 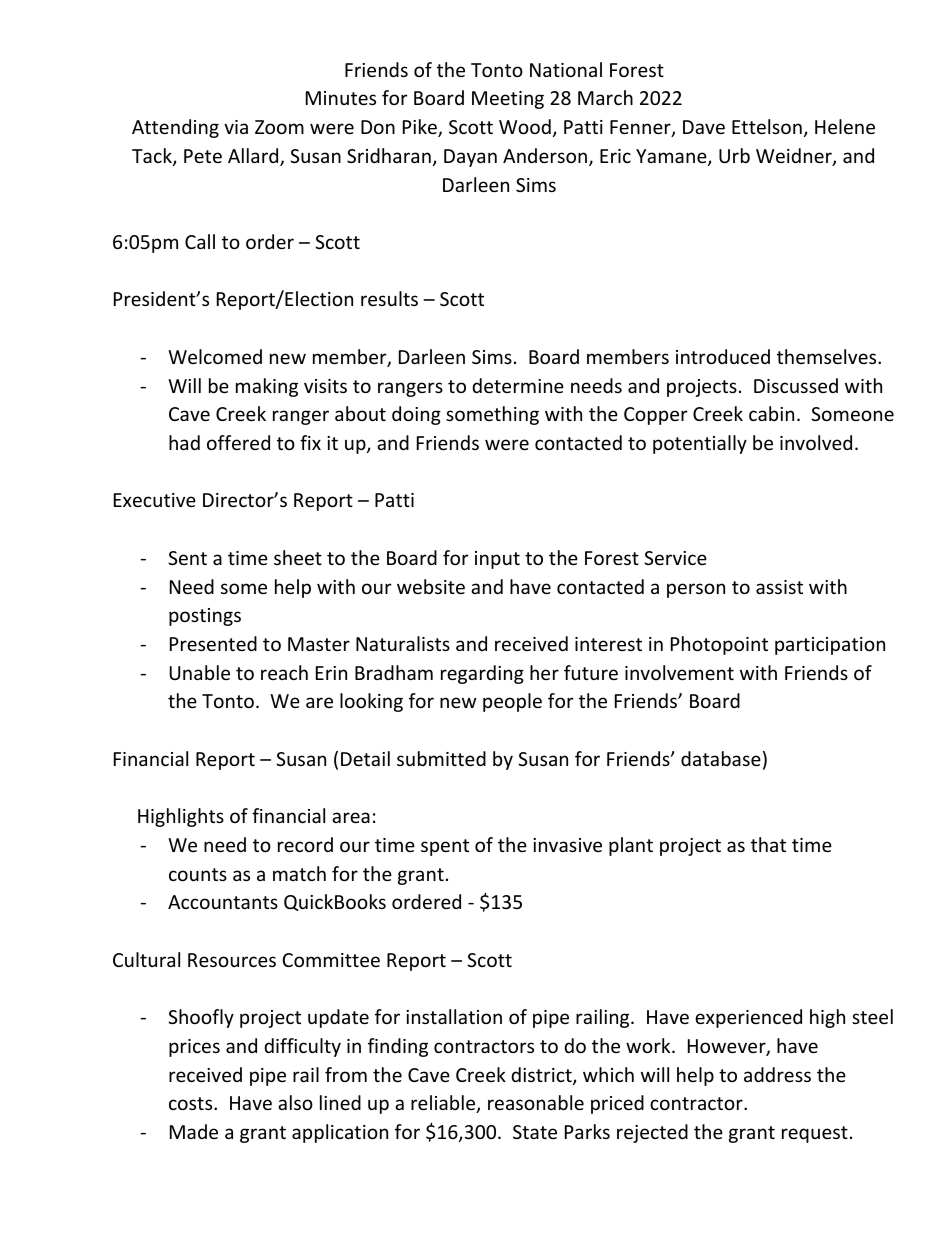 What do you see at coordinates (508, 100) in the screenshot?
I see `Meeting` at bounding box center [508, 100].
